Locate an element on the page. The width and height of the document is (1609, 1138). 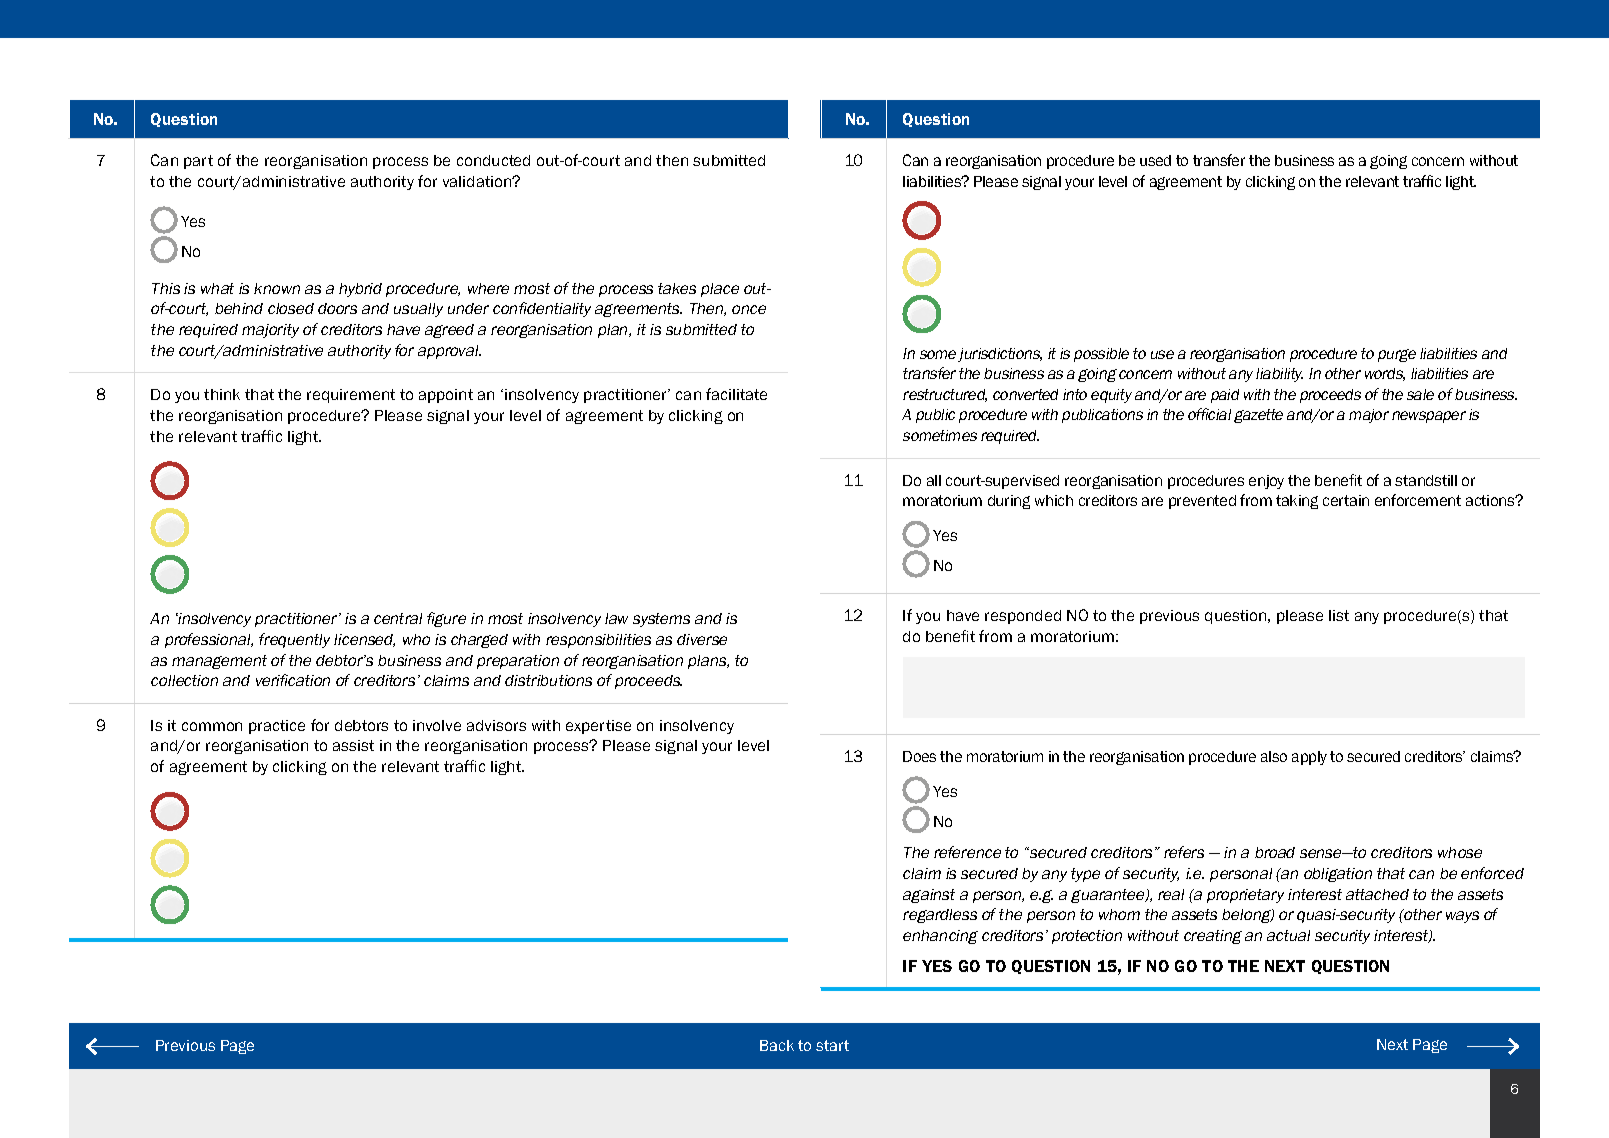
assist is located at coordinates (353, 745).
